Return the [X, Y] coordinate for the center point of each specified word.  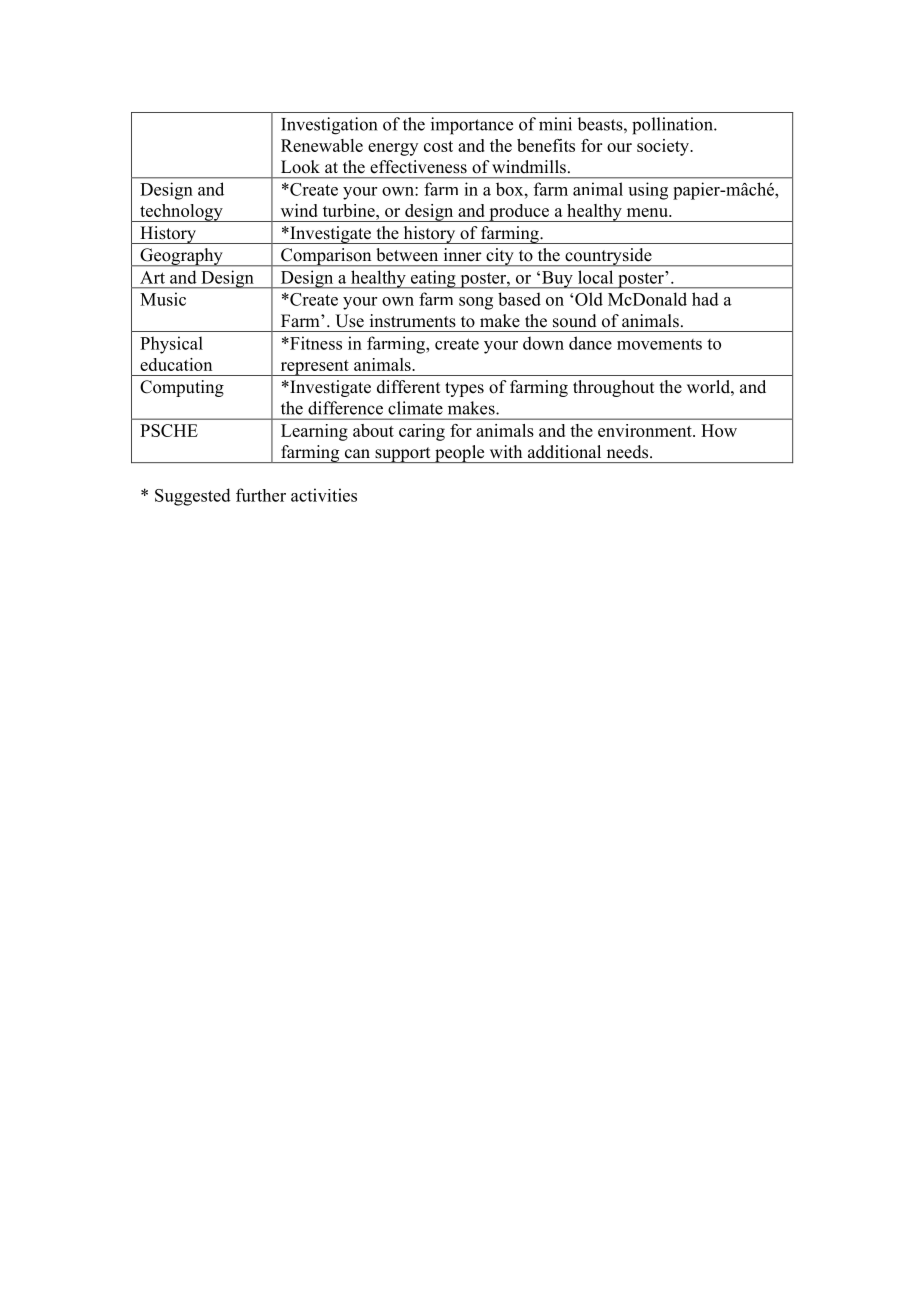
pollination [673, 126]
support [403, 455]
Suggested [193, 497]
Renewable [322, 145]
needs [629, 452]
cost [438, 146]
